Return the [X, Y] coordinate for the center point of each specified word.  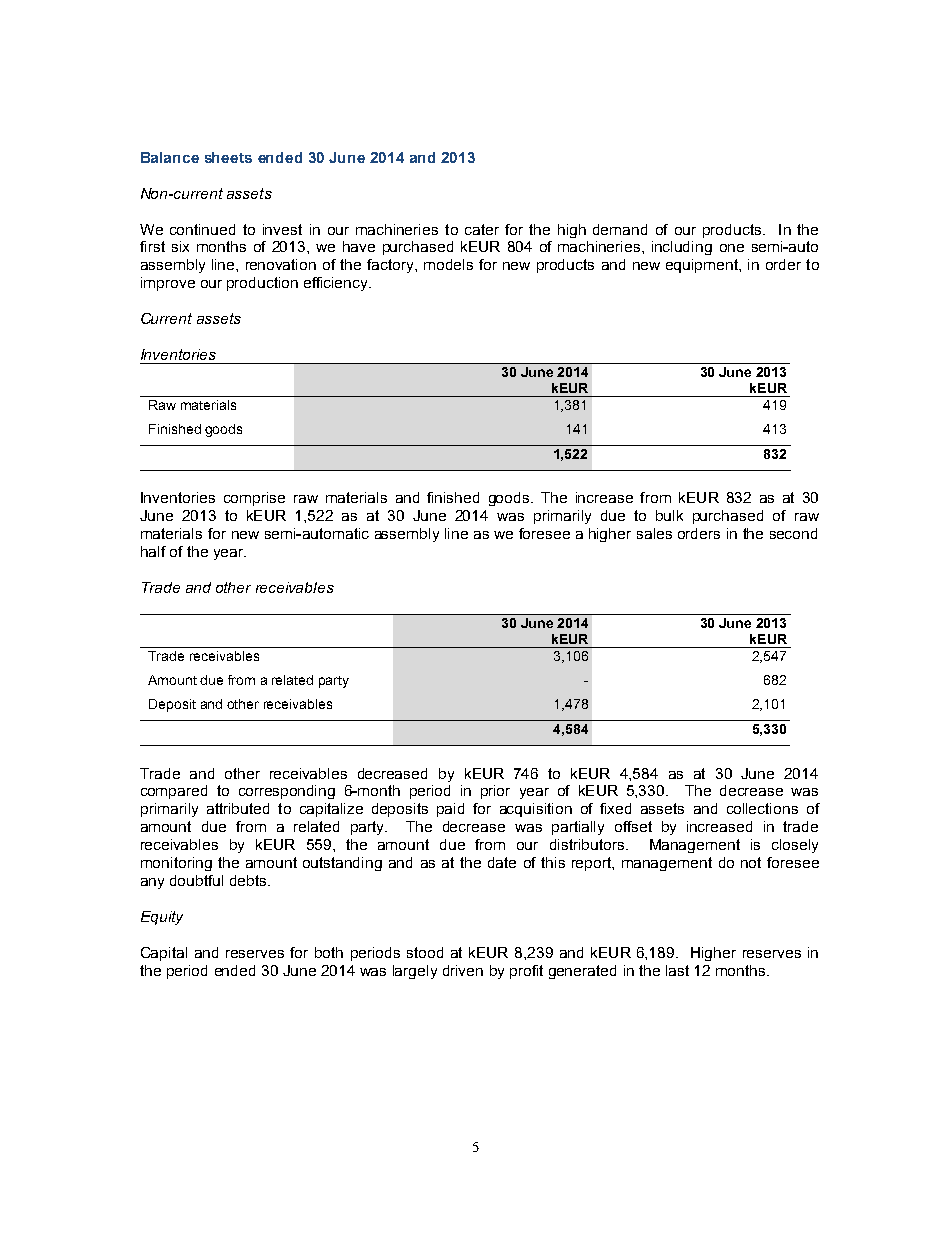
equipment [703, 266]
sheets [228, 157]
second [793, 533]
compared [174, 792]
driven [463, 970]
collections [762, 808]
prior [495, 792]
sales [654, 533]
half [153, 551]
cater [482, 229]
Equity [162, 918]
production [262, 284]
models [448, 264]
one [732, 248]
